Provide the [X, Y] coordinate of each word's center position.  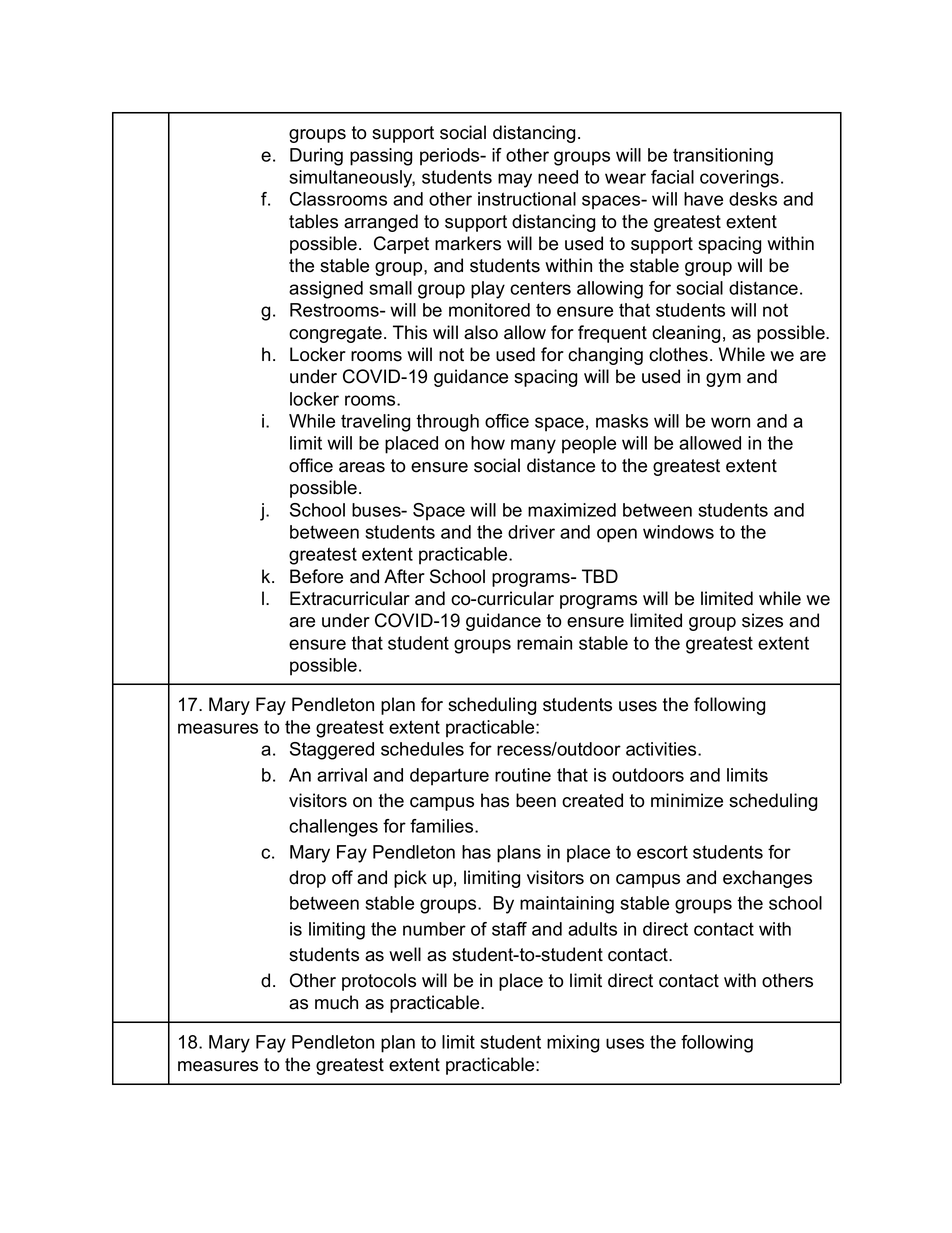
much [336, 1002]
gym [723, 380]
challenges [333, 828]
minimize [687, 800]
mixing [573, 1044]
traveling [375, 423]
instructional [527, 199]
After [404, 576]
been [536, 800]
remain [544, 643]
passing [381, 157]
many [533, 446]
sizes [762, 620]
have [703, 199]
